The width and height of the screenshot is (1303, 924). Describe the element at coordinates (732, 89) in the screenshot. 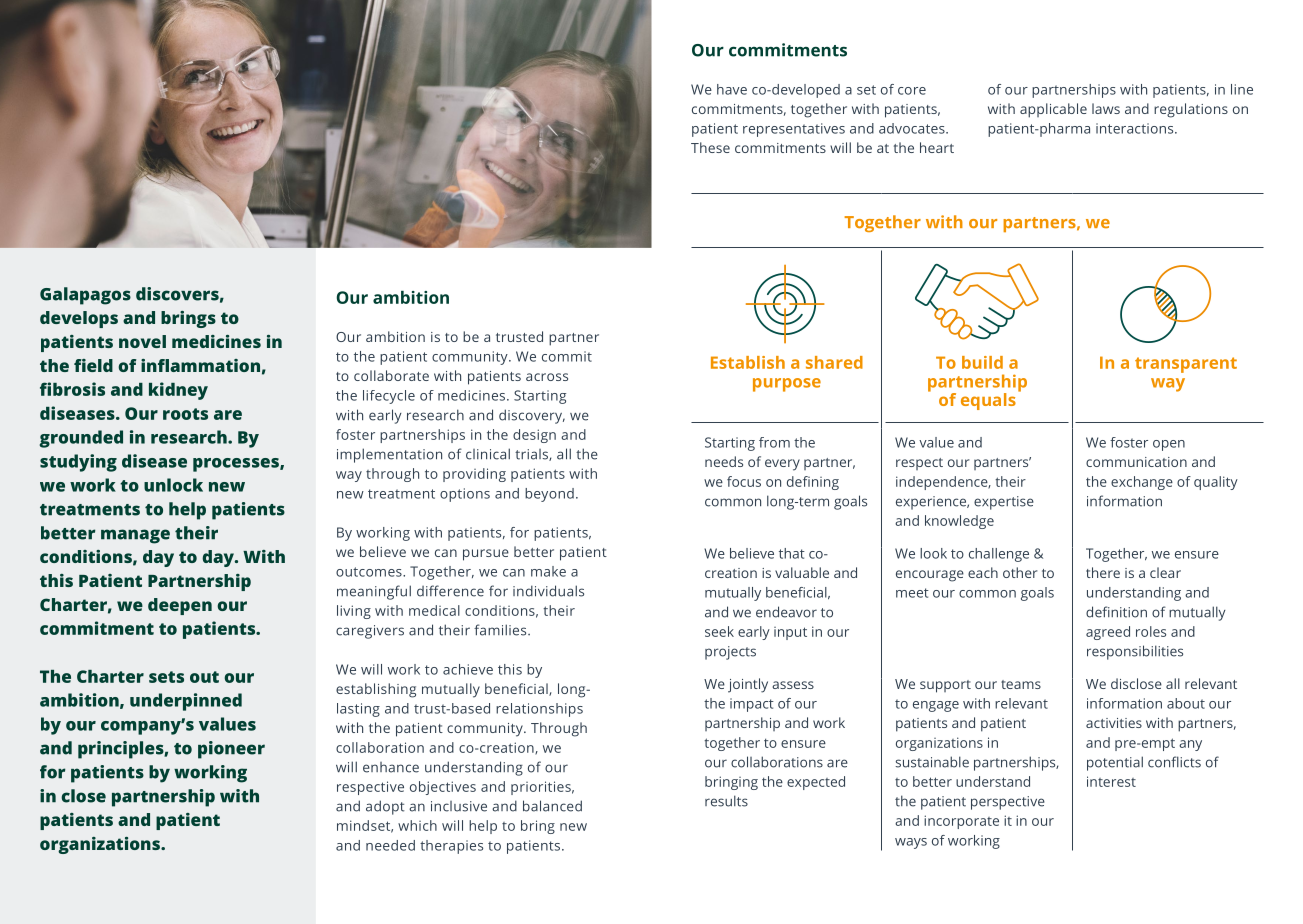

I see `have` at that location.
